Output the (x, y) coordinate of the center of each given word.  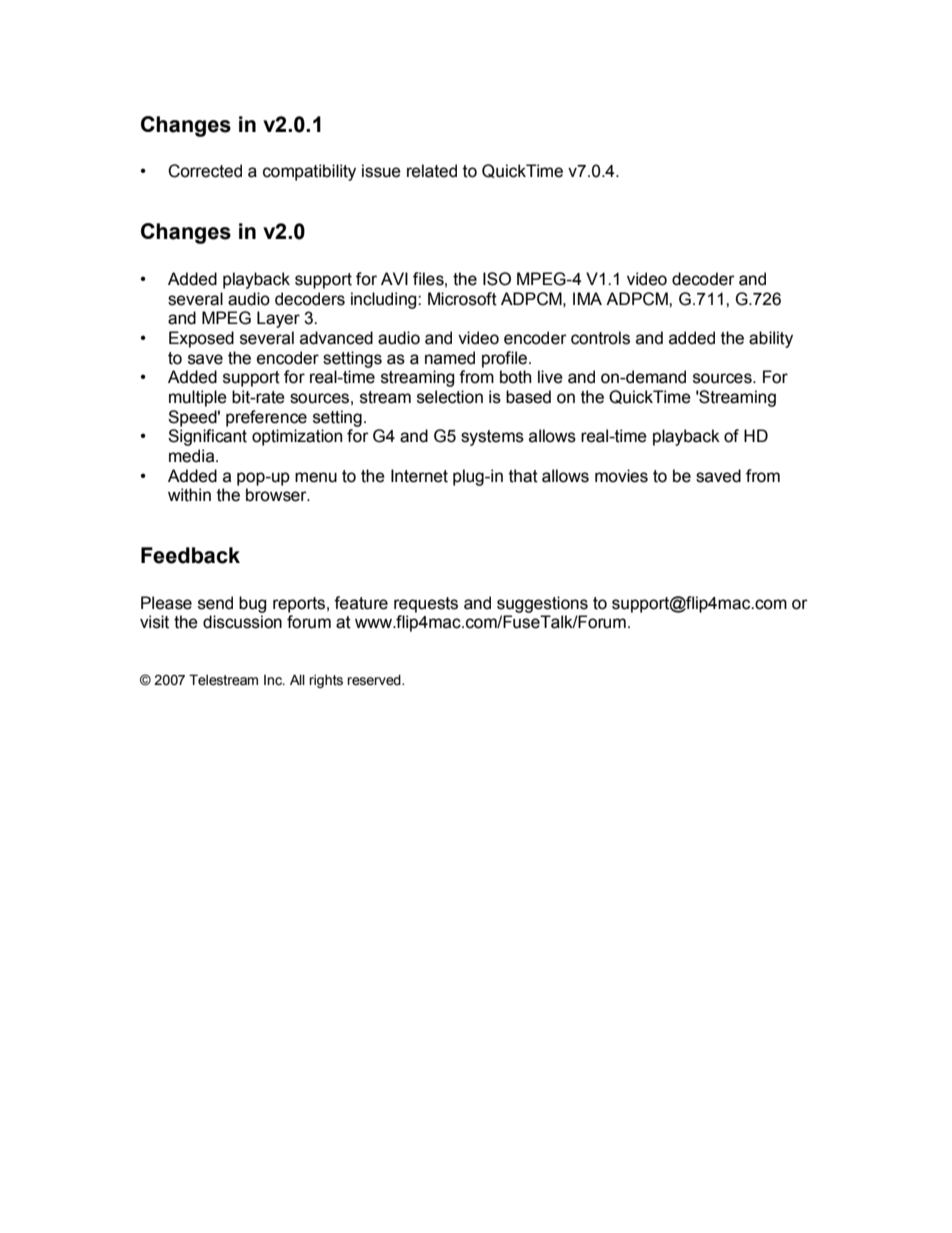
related (432, 171)
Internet (419, 476)
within (189, 495)
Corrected (205, 171)
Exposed (201, 339)
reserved (375, 680)
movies (621, 476)
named (450, 358)
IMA (587, 298)
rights (326, 681)
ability (771, 339)
